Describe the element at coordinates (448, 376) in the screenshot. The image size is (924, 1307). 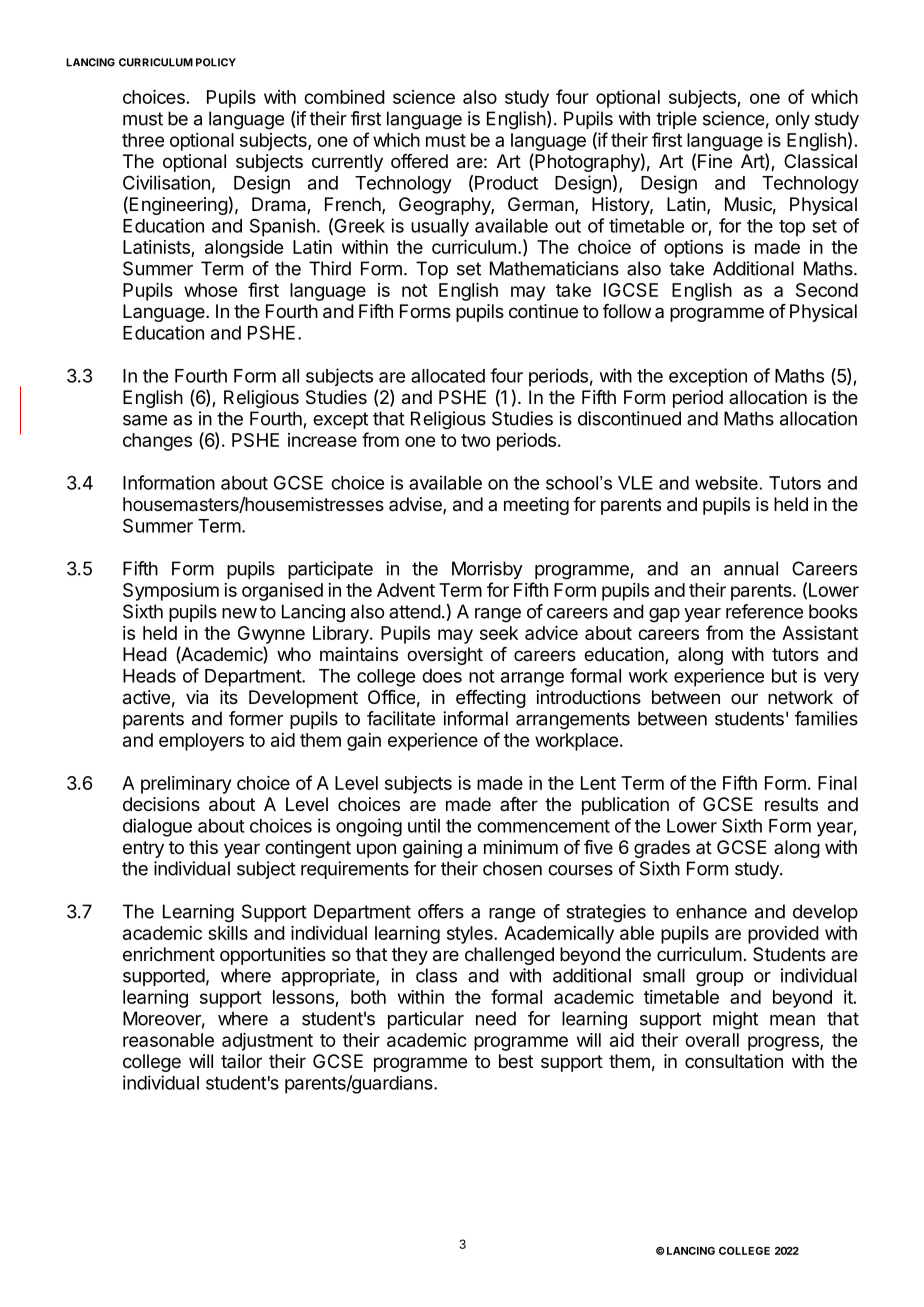
I see `allocated` at that location.
